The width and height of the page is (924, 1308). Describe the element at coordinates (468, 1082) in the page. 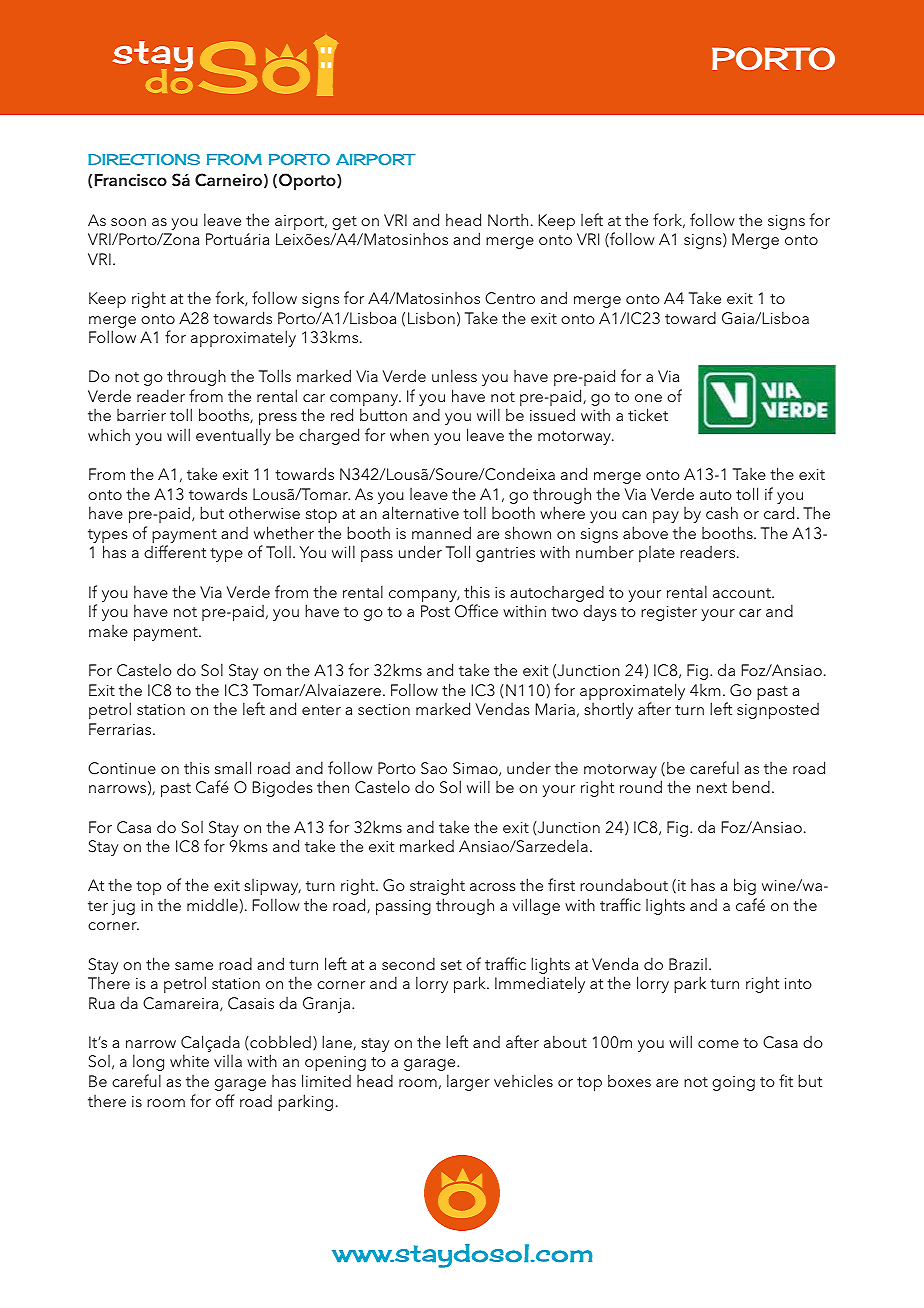

I see `larger` at that location.
